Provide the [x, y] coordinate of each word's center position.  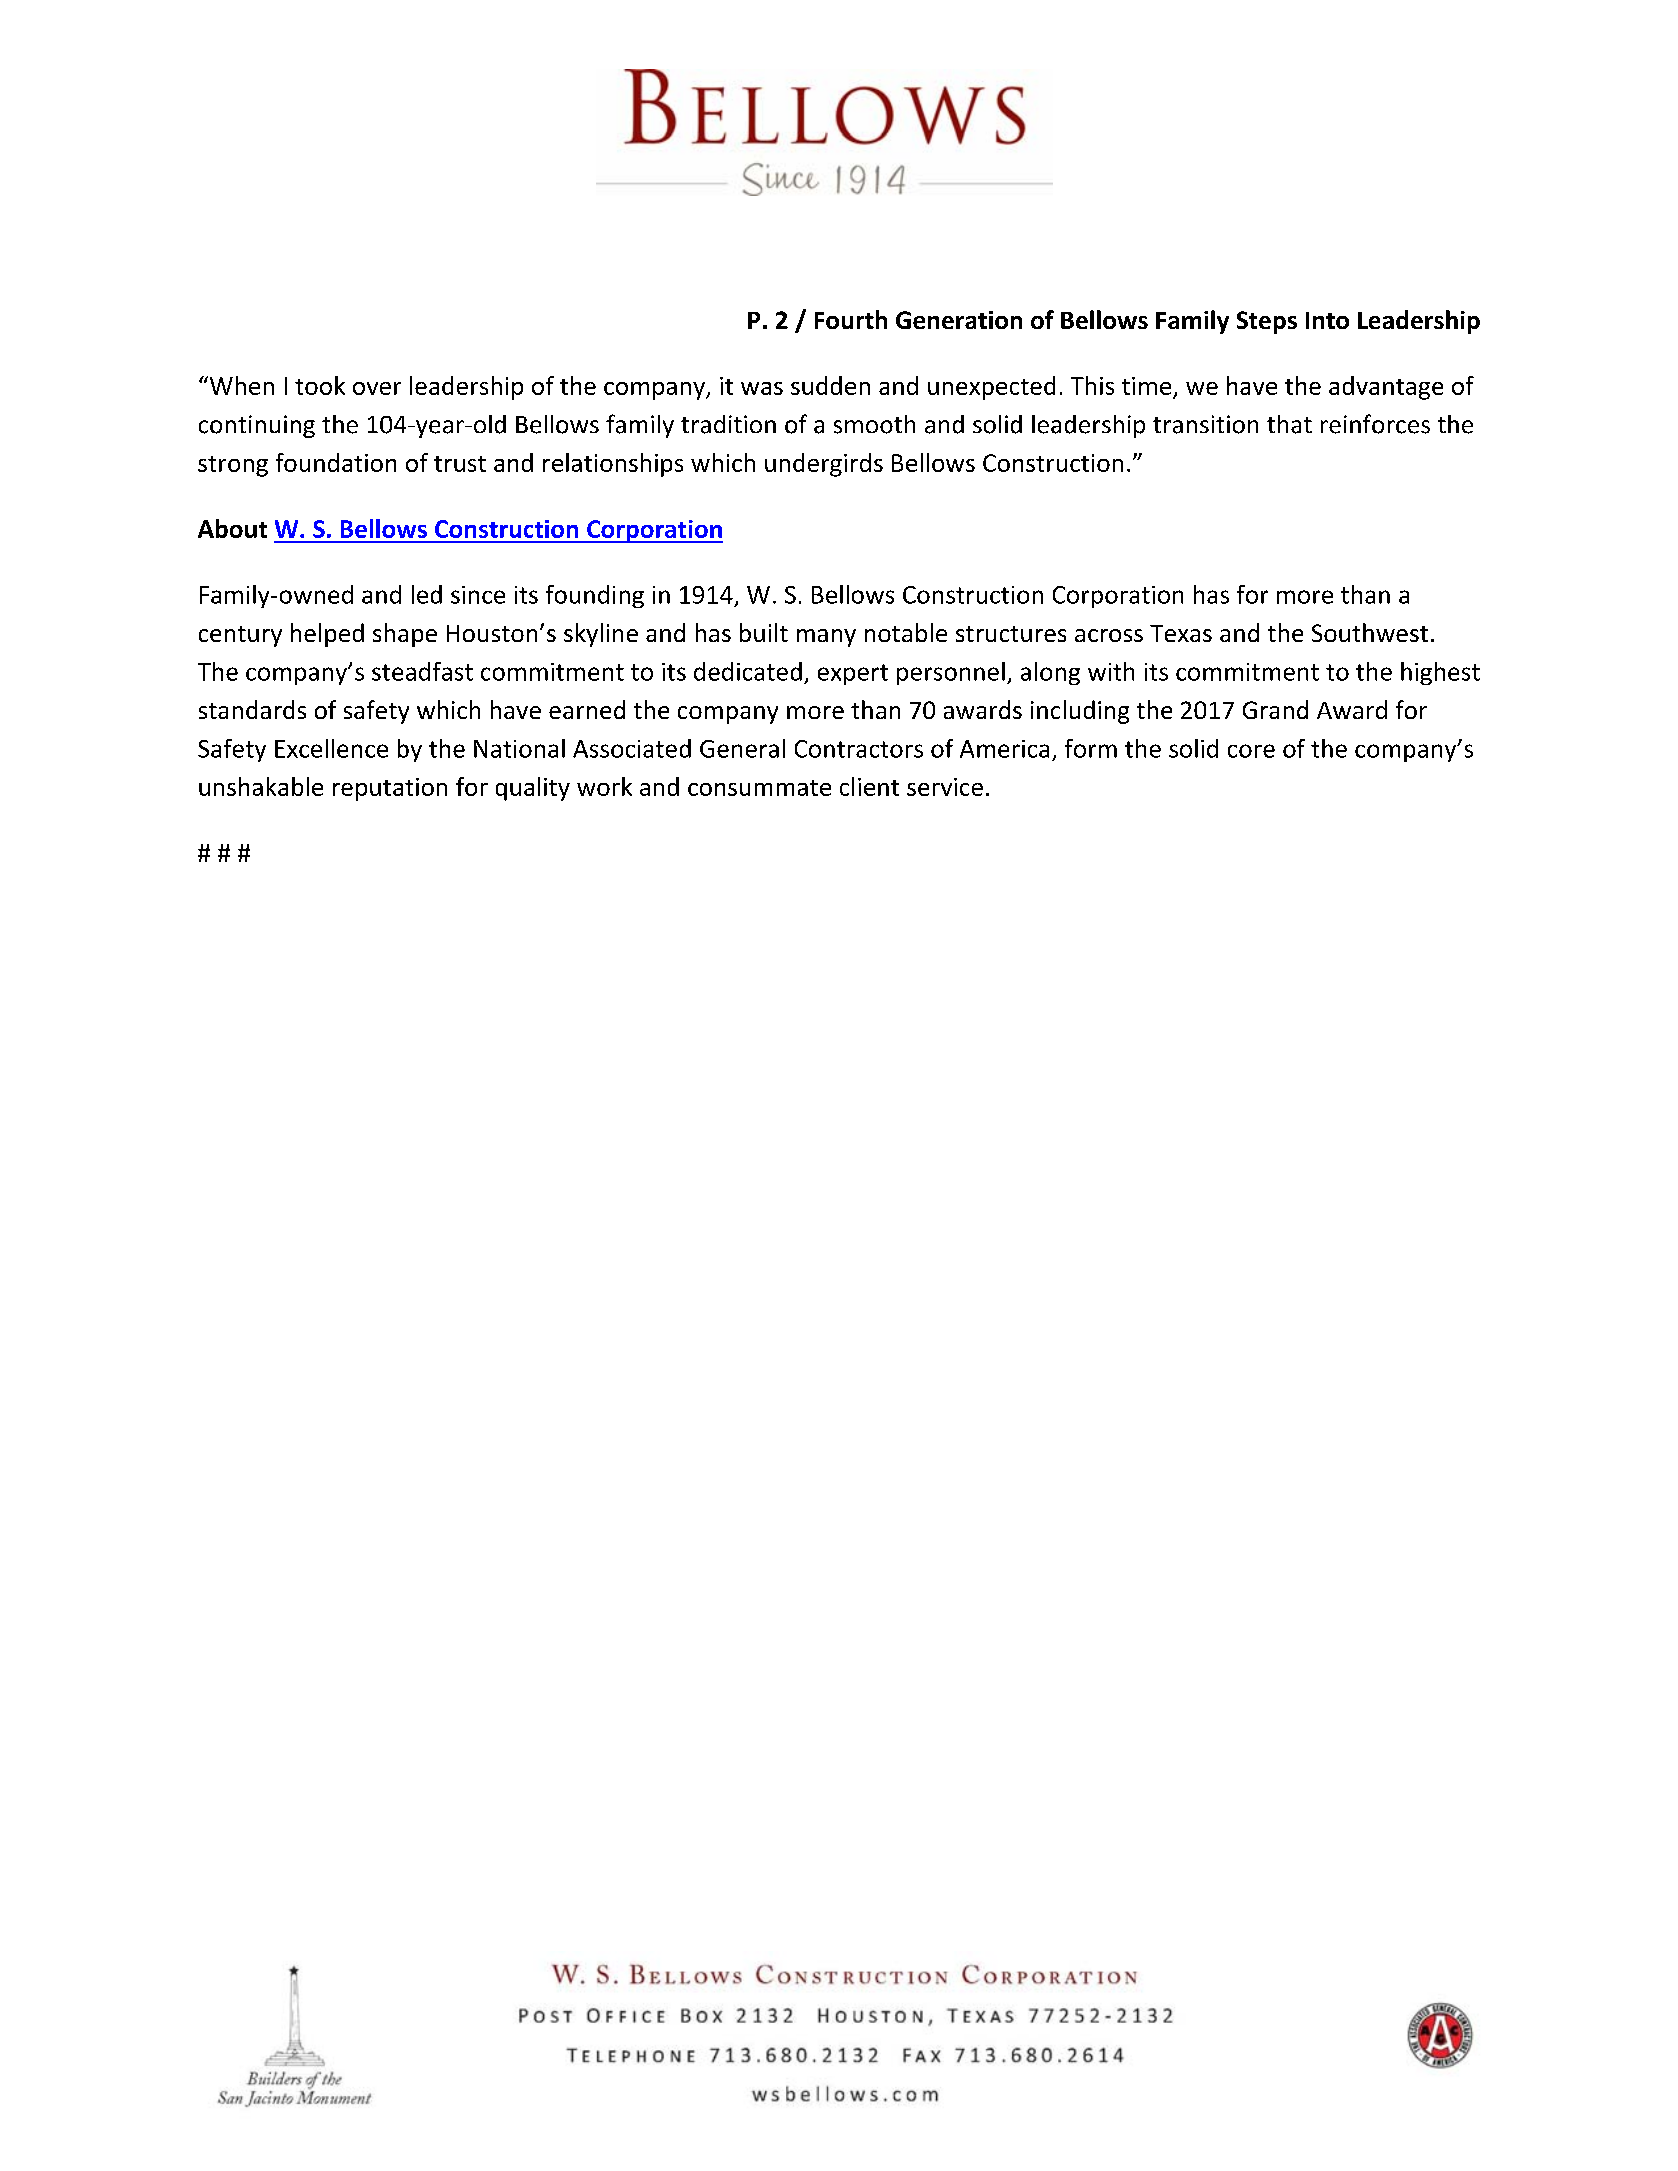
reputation [390, 789]
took [320, 385]
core [1251, 751]
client [869, 786]
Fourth [851, 319]
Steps [1267, 322]
